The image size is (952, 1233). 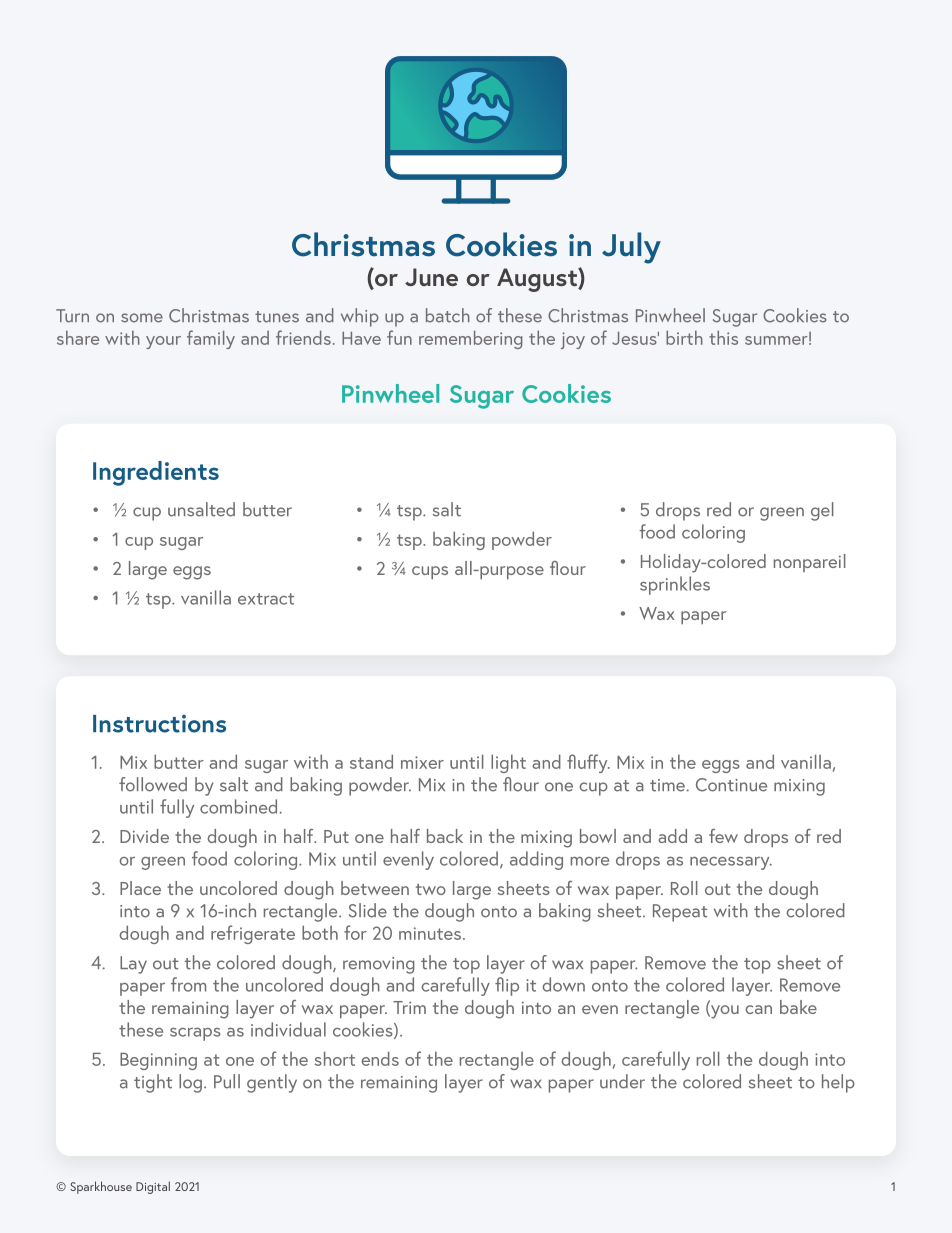 What do you see at coordinates (140, 888) in the screenshot?
I see `Place` at bounding box center [140, 888].
